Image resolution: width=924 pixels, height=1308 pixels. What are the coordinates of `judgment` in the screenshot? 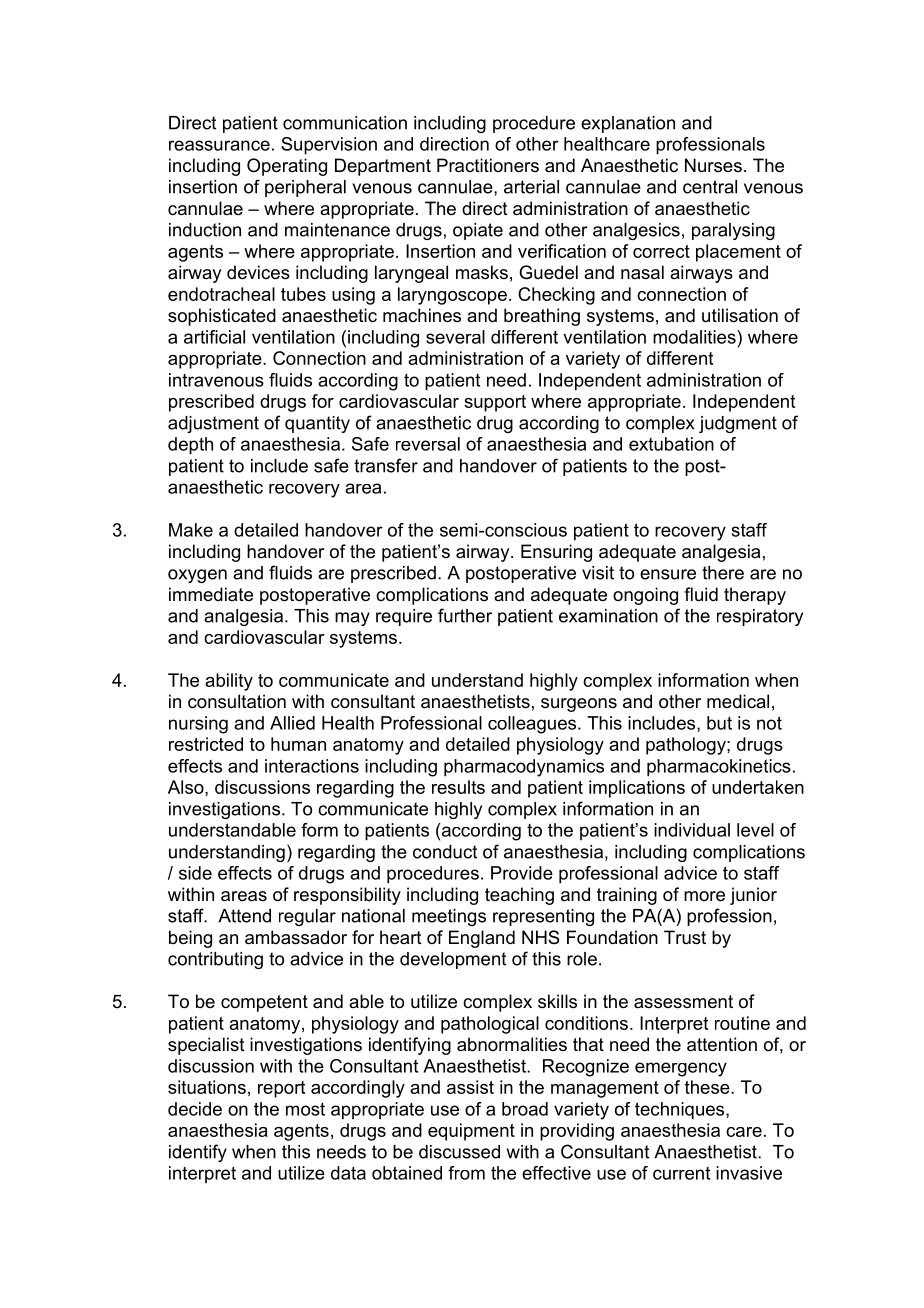 It's located at (738, 424).
